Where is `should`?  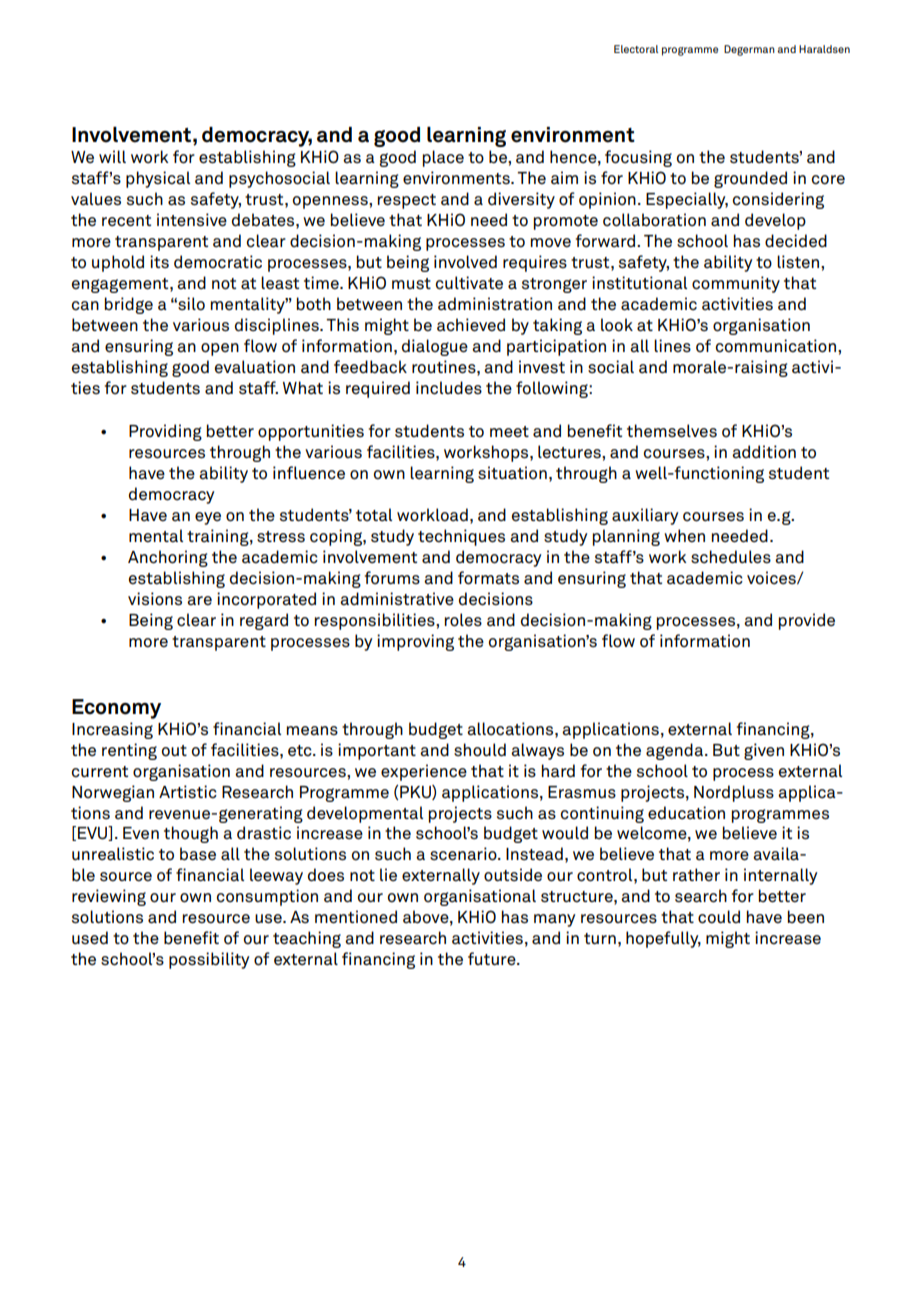 should is located at coordinates (480, 750).
